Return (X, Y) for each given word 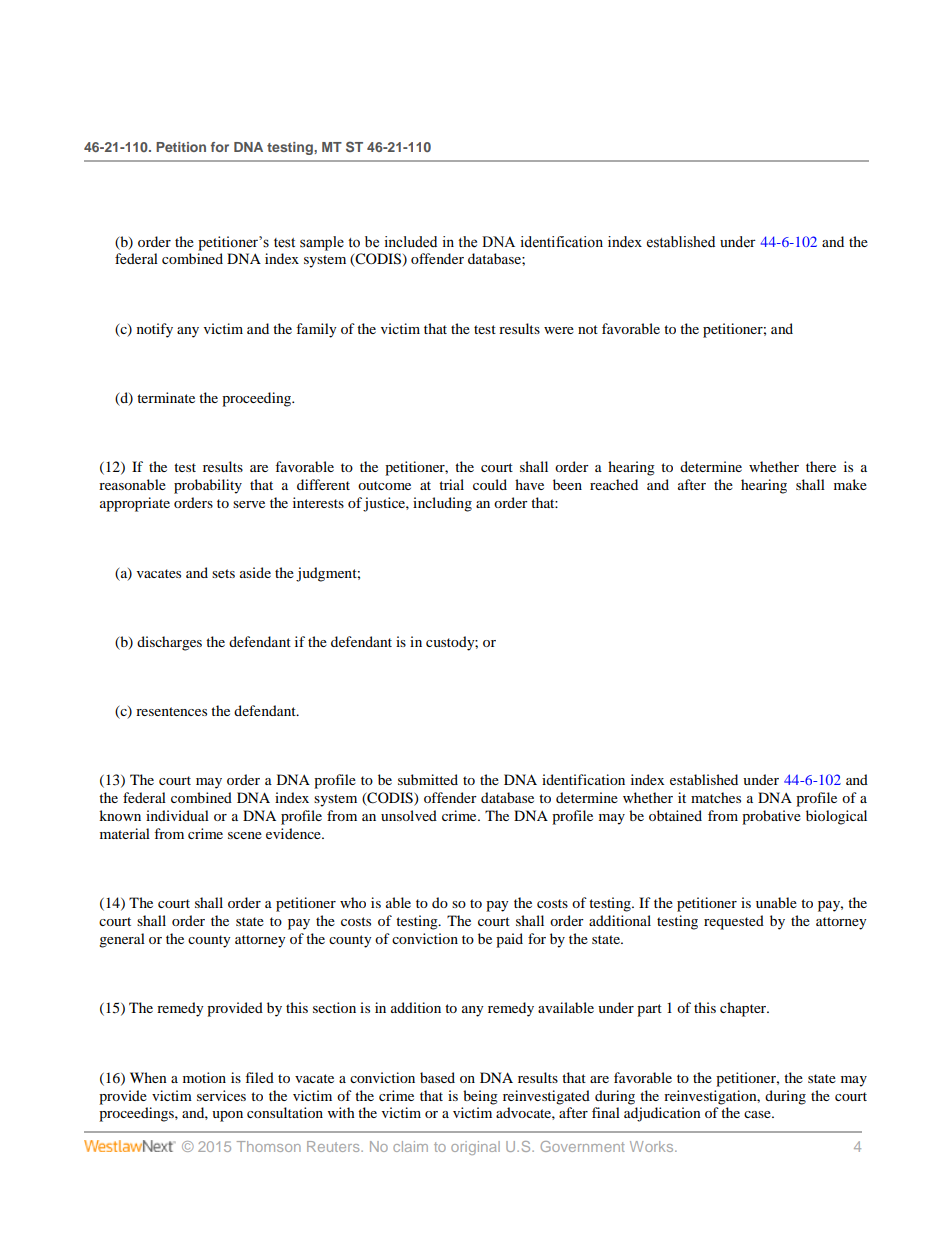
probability (208, 486)
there (821, 466)
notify (155, 330)
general (122, 940)
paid (509, 940)
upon (227, 1116)
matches (716, 797)
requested (734, 922)
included (410, 242)
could (490, 484)
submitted (428, 779)
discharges (169, 643)
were (559, 330)
